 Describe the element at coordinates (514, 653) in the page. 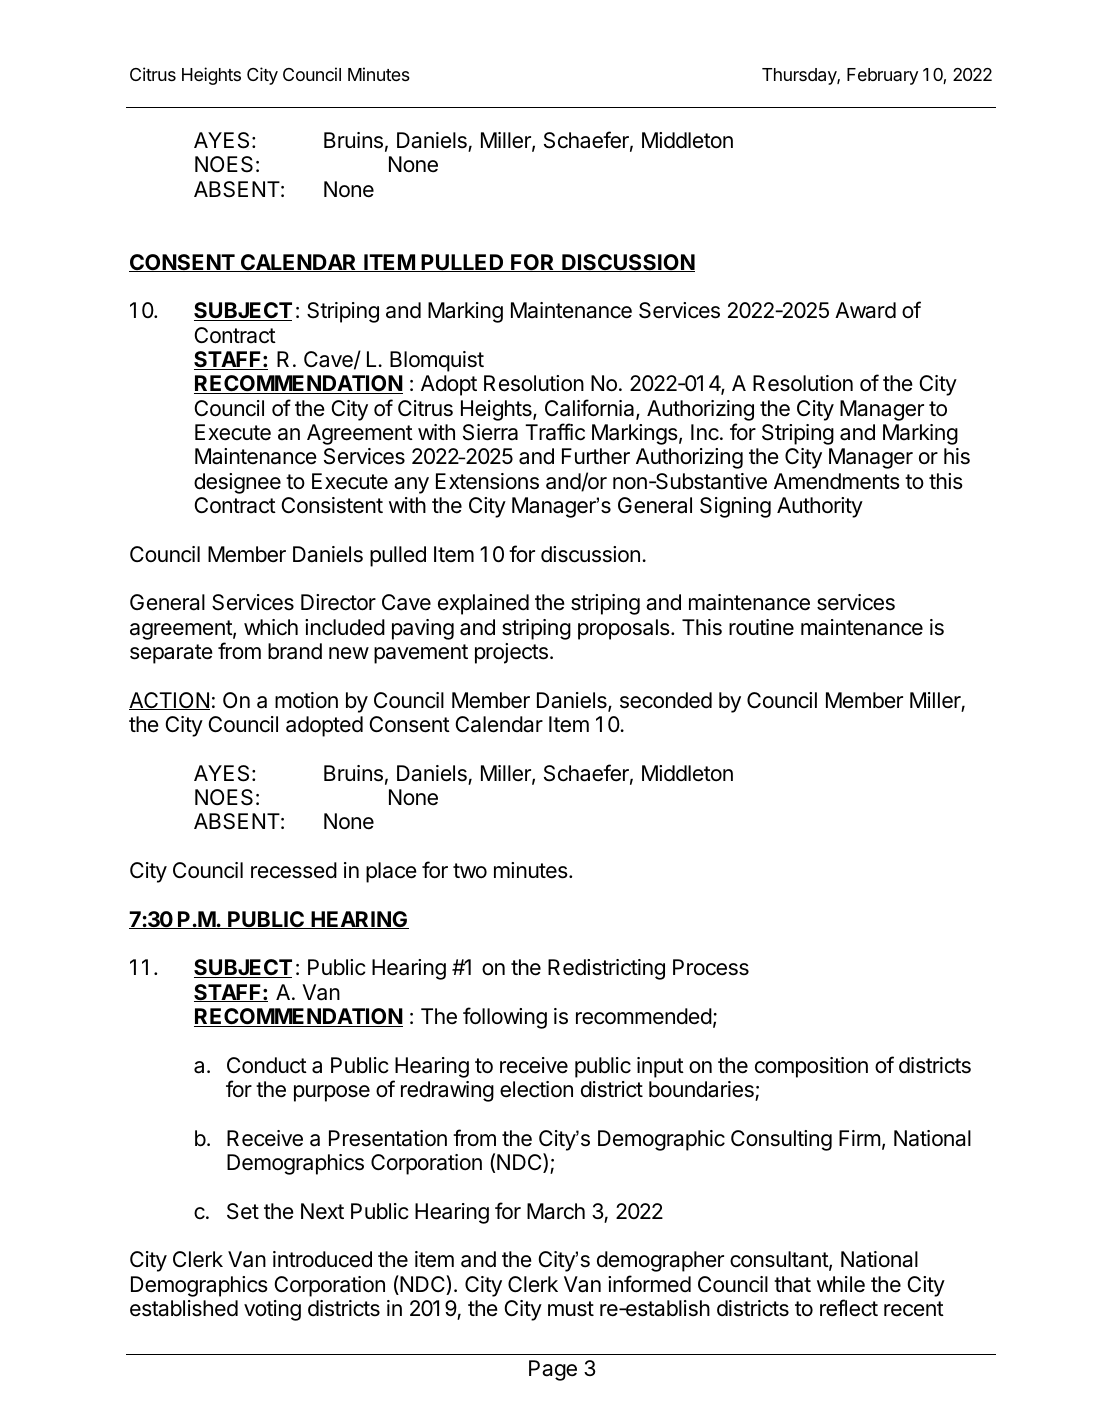

I see `projects` at that location.
